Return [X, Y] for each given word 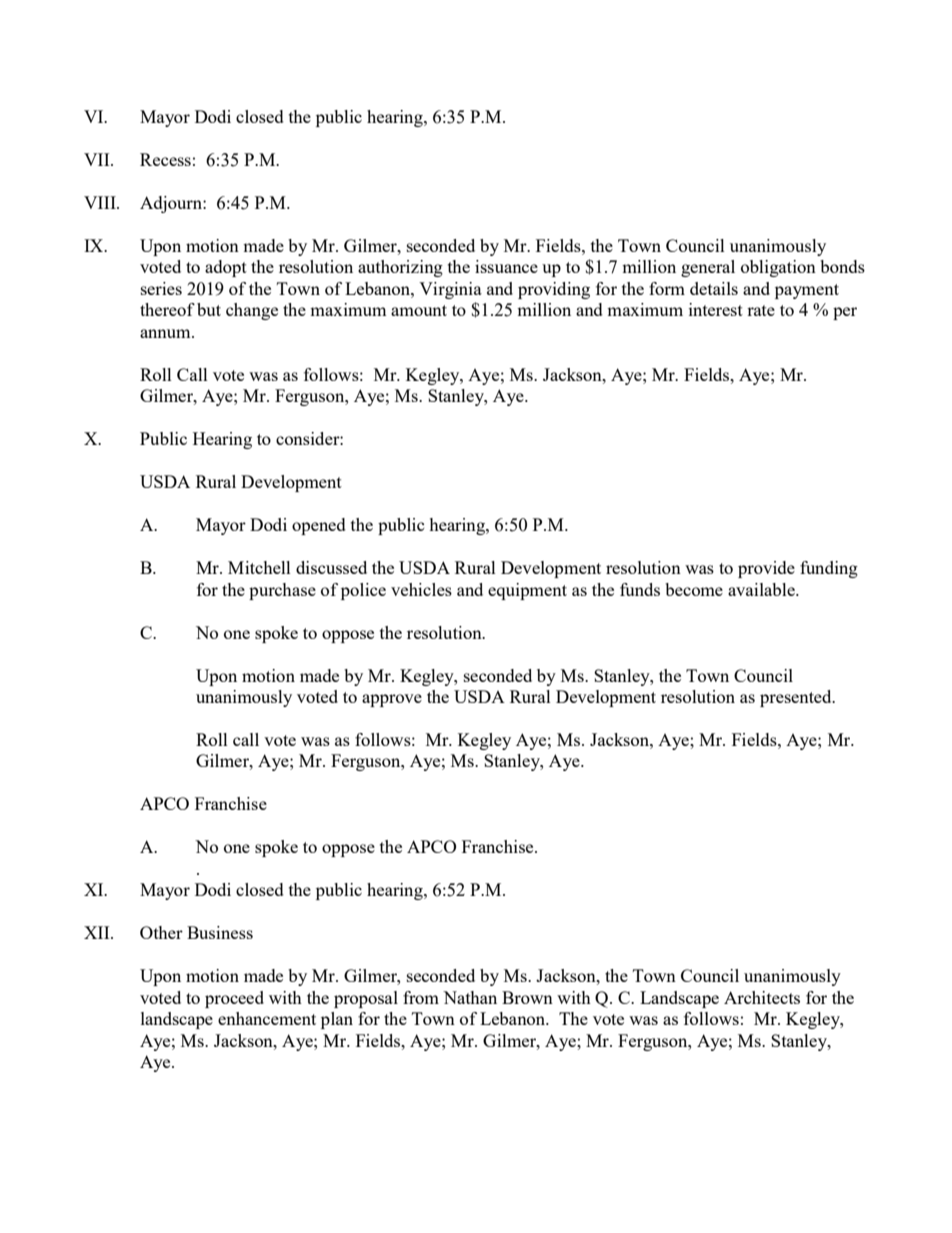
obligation [778, 268]
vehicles [421, 589]
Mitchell [259, 567]
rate [761, 310]
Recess [165, 159]
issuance [506, 266]
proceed [234, 999]
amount [419, 310]
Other [161, 932]
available [762, 589]
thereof [167, 309]
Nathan [470, 997]
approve [392, 700]
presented [797, 698]
